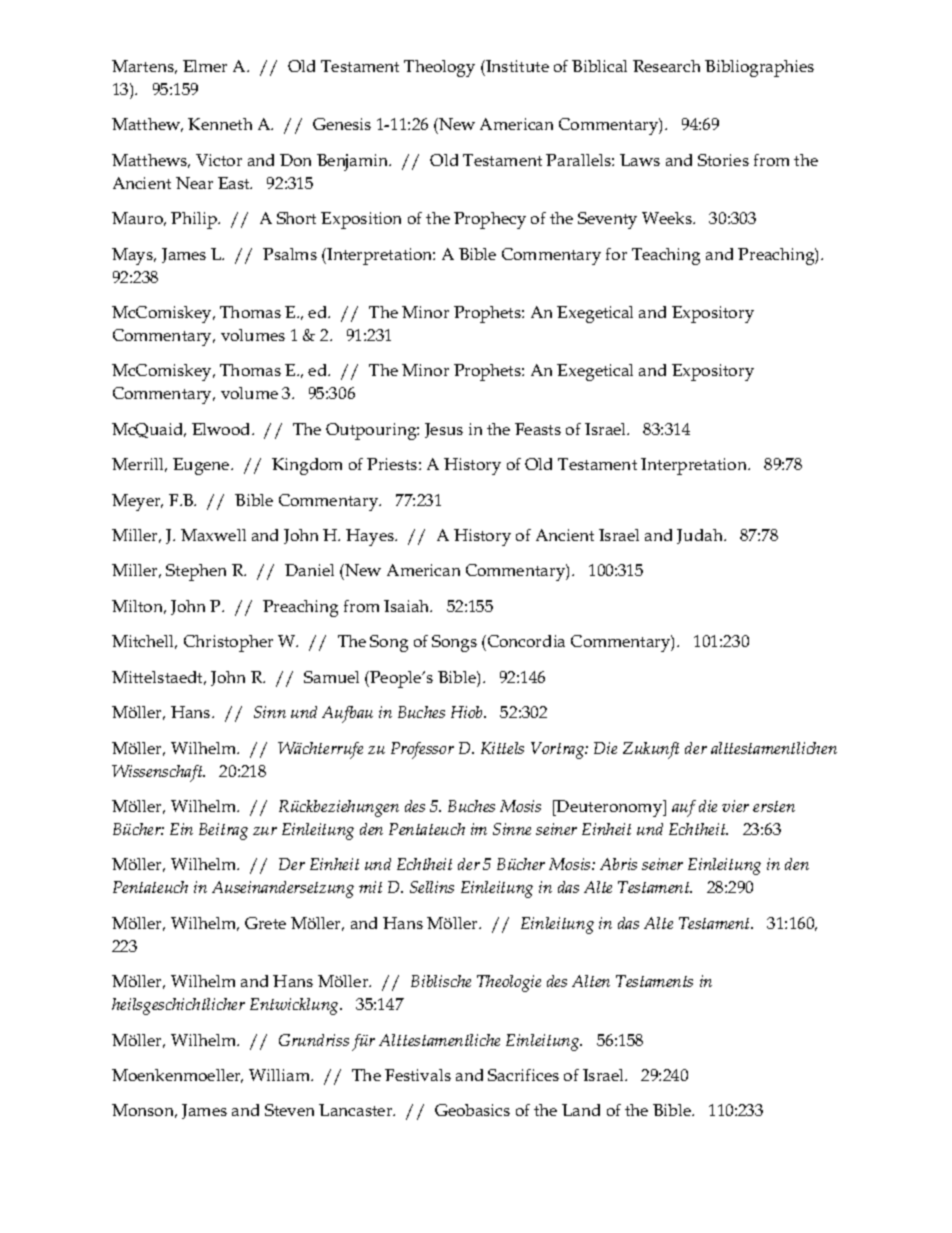  Describe the element at coordinates (444, 430) in the page. I see `Jesus` at that location.
